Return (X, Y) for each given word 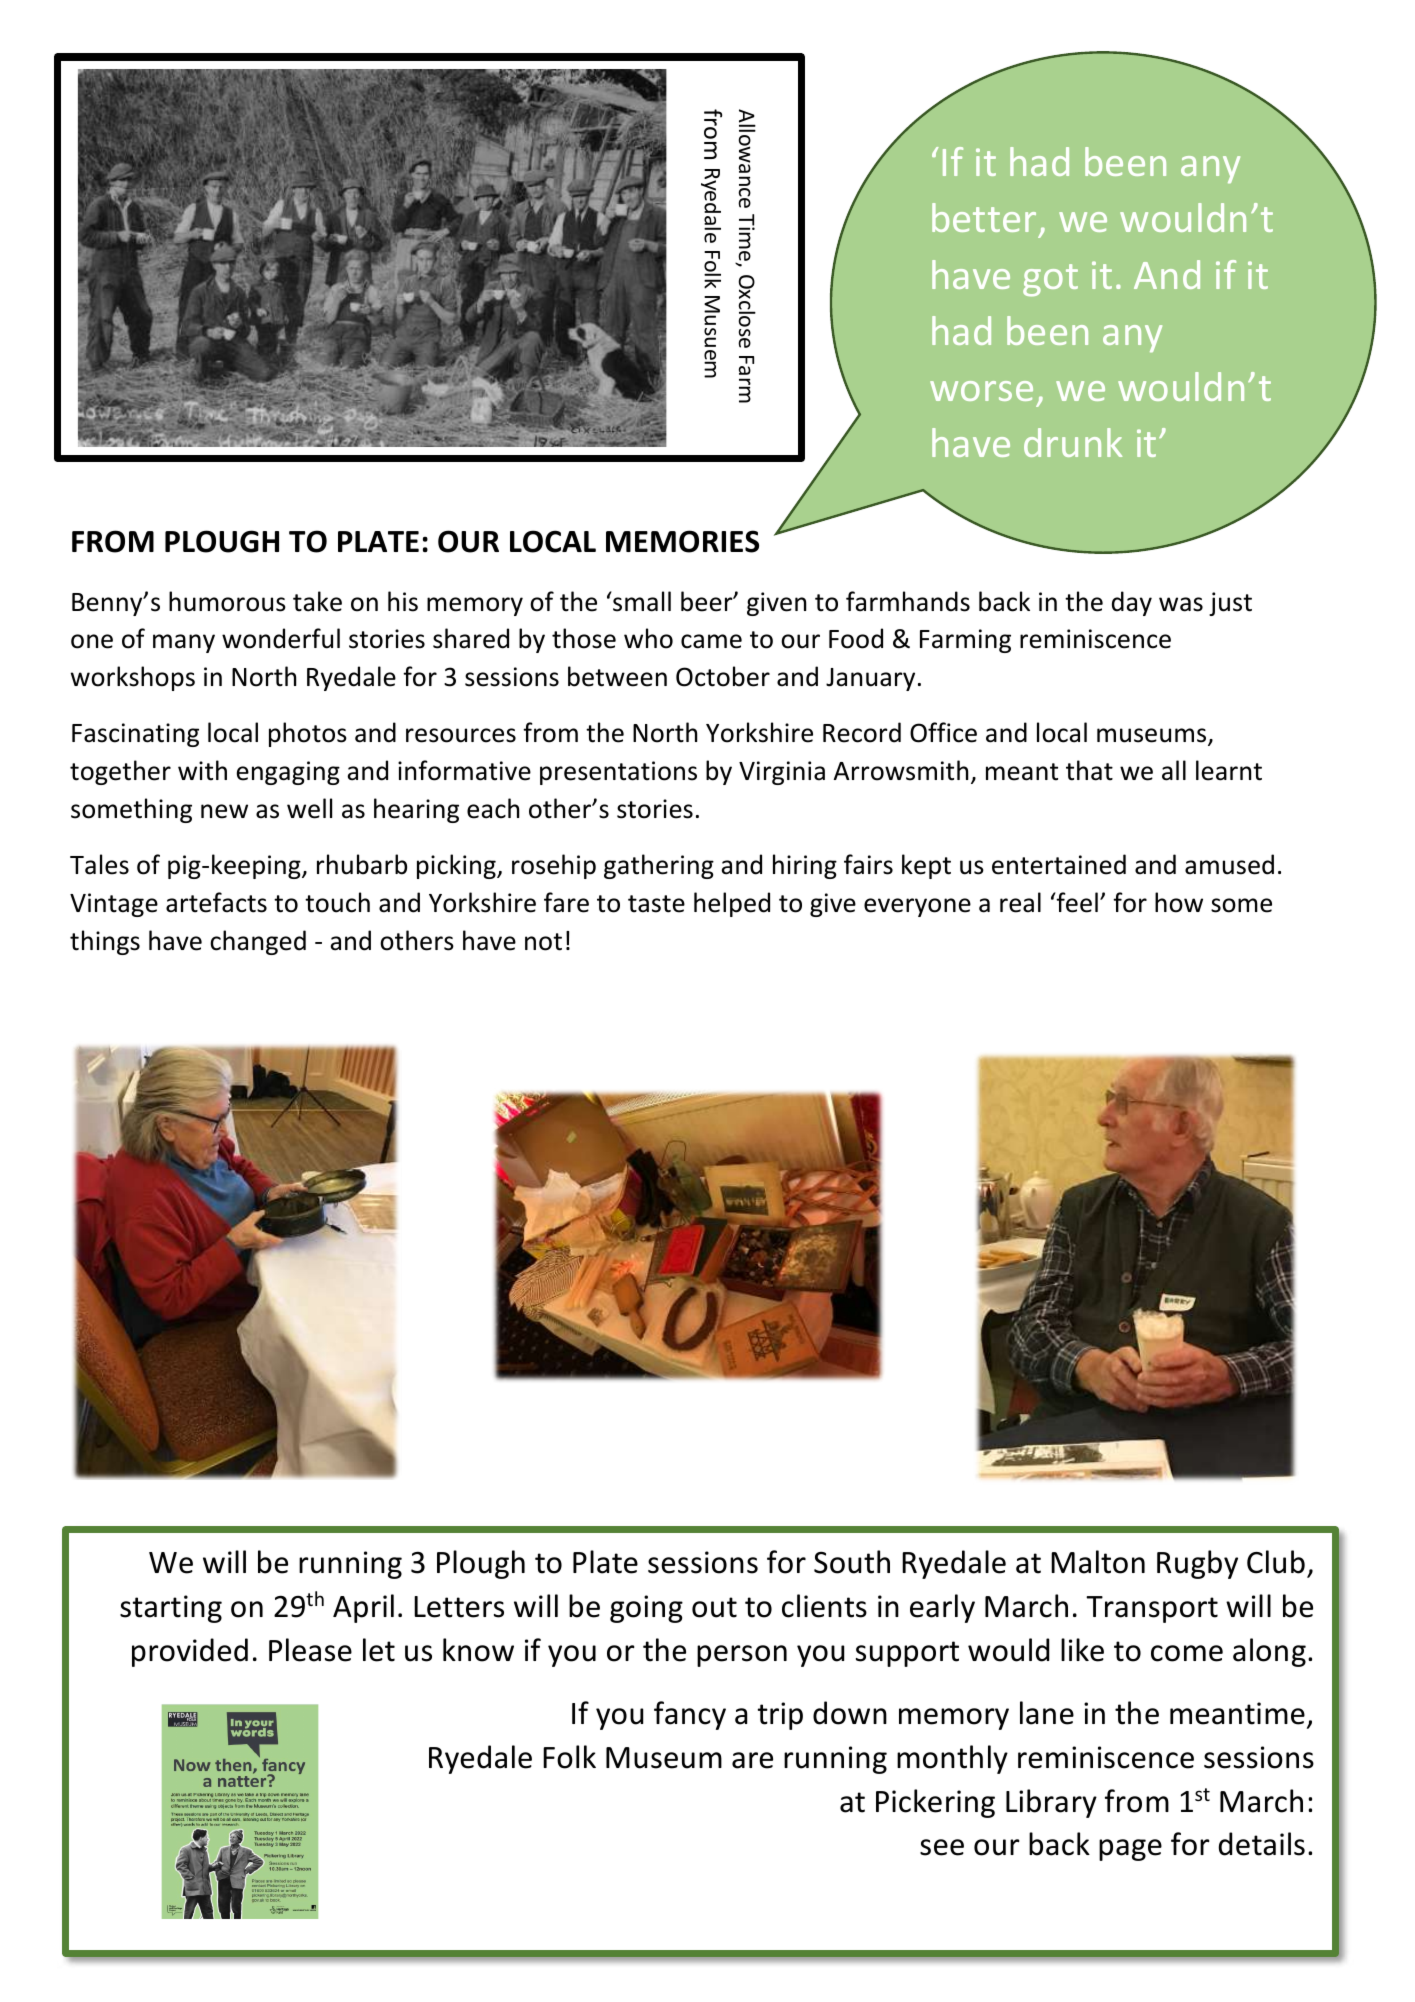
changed (258, 942)
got (1050, 280)
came (711, 641)
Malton (1098, 1562)
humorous (227, 601)
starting (171, 1609)
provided (190, 1652)
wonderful (281, 638)
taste (656, 904)
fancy (690, 1715)
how (1179, 902)
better (986, 219)
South (852, 1562)
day (1132, 603)
